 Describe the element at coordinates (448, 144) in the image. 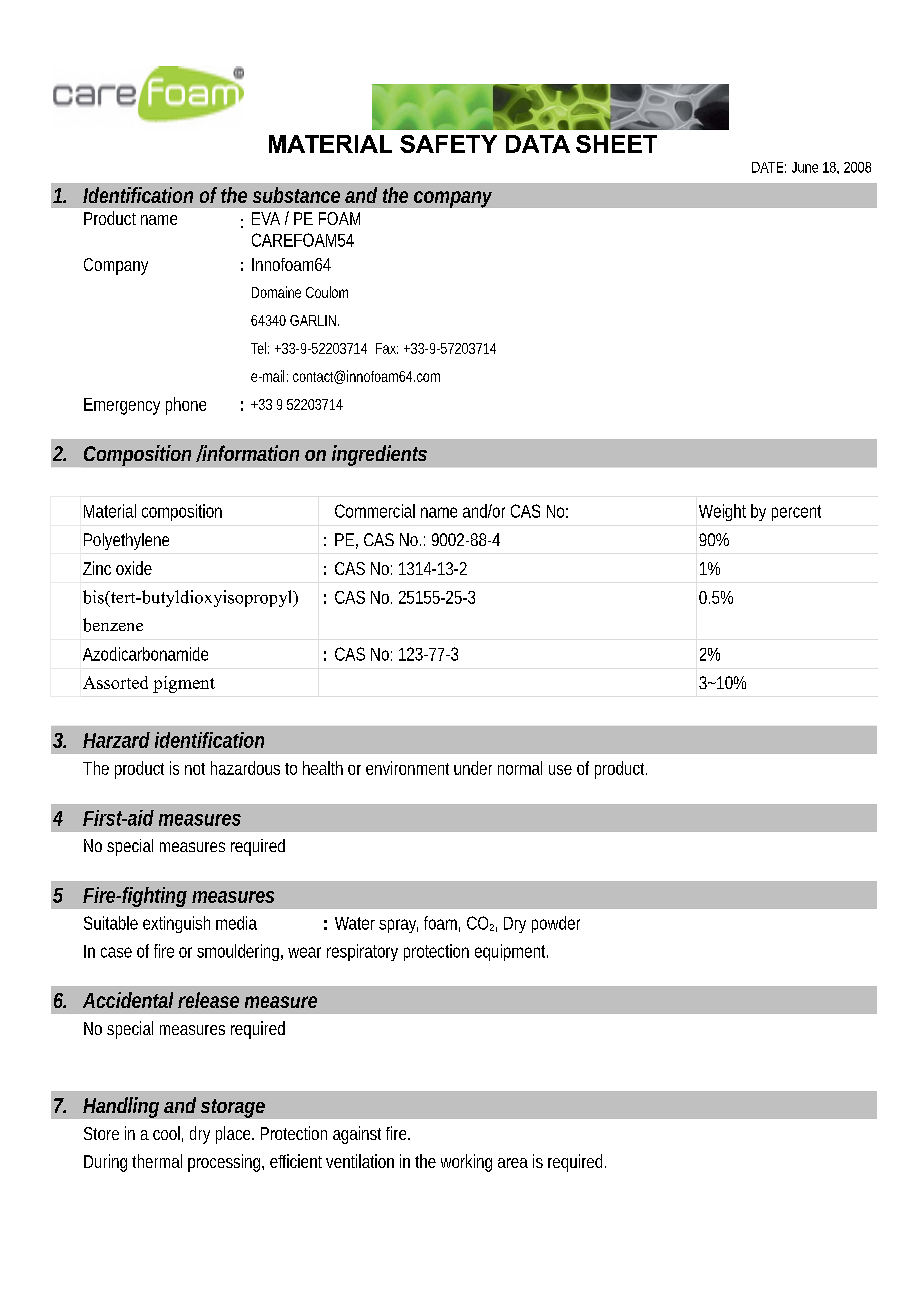

I see `SAFETY` at that location.
